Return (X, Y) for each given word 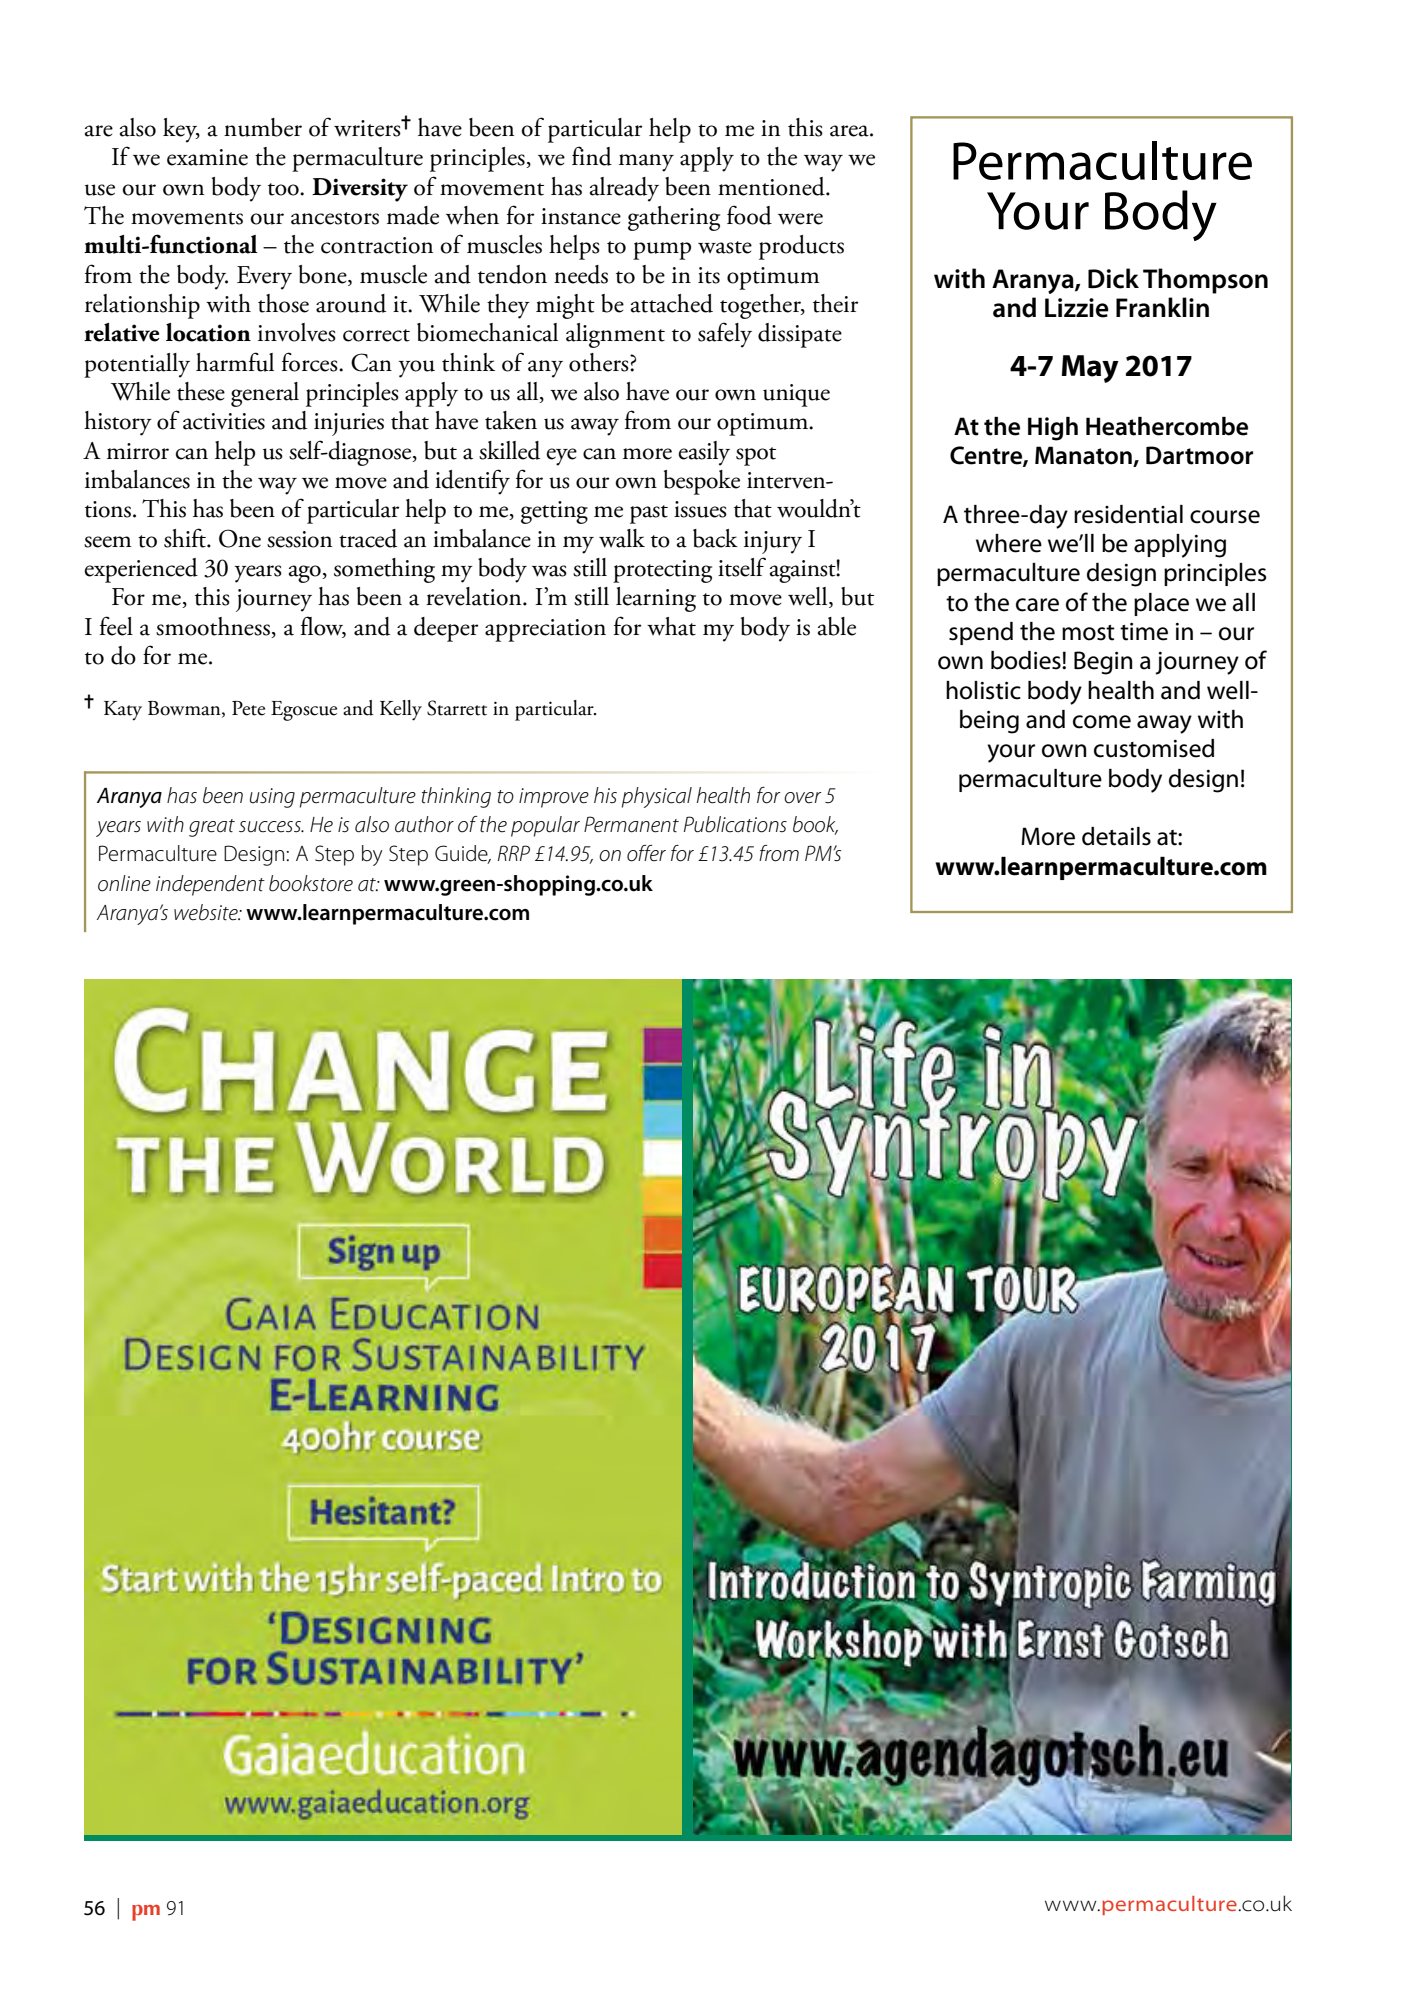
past (649, 514)
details (1116, 836)
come (1102, 722)
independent (210, 885)
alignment (615, 335)
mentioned (772, 186)
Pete (248, 708)
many (646, 163)
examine (207, 157)
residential (1128, 514)
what (671, 626)
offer (646, 853)
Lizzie (1077, 308)
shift (186, 538)
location (208, 332)
